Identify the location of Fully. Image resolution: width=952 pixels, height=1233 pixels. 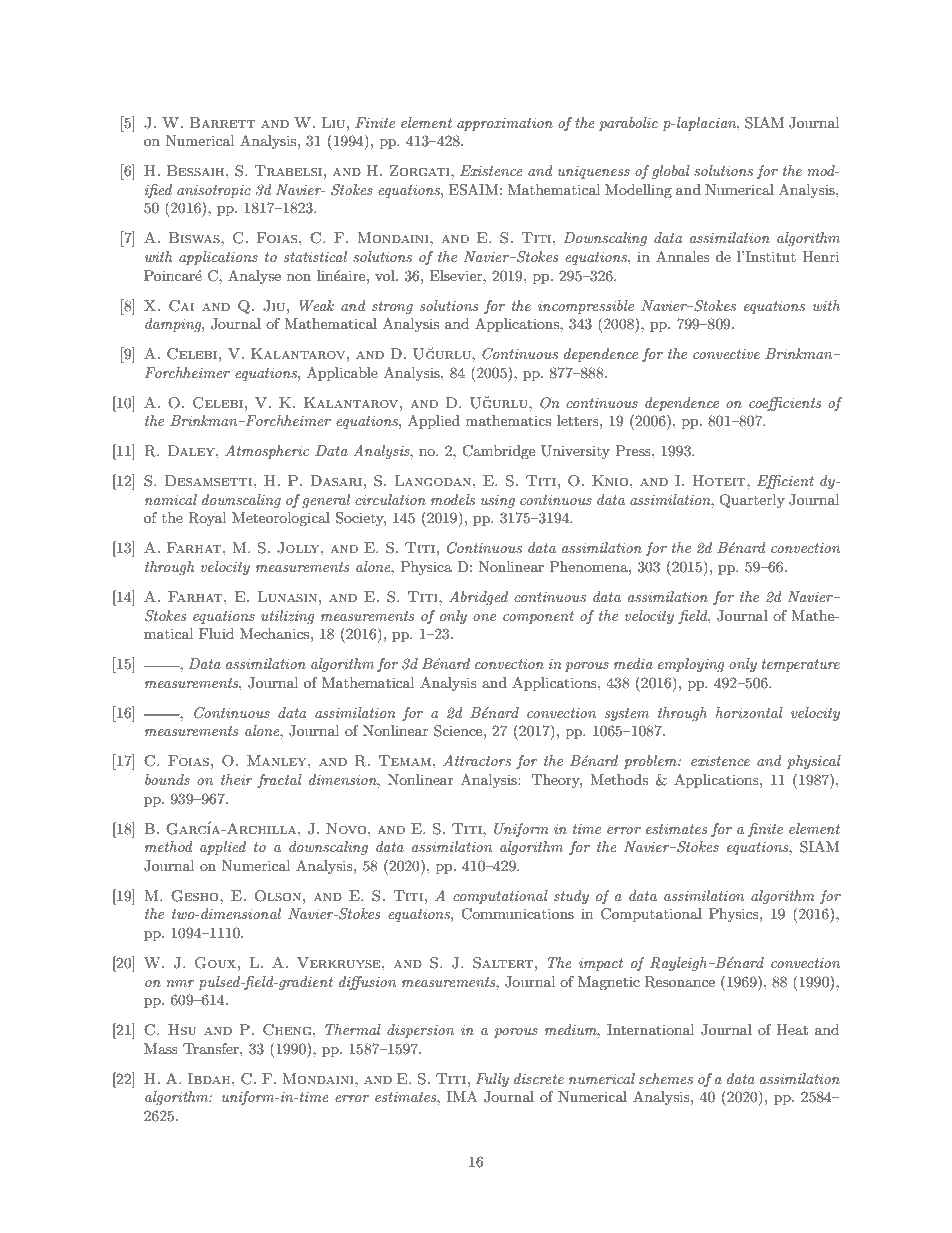
(492, 1080).
